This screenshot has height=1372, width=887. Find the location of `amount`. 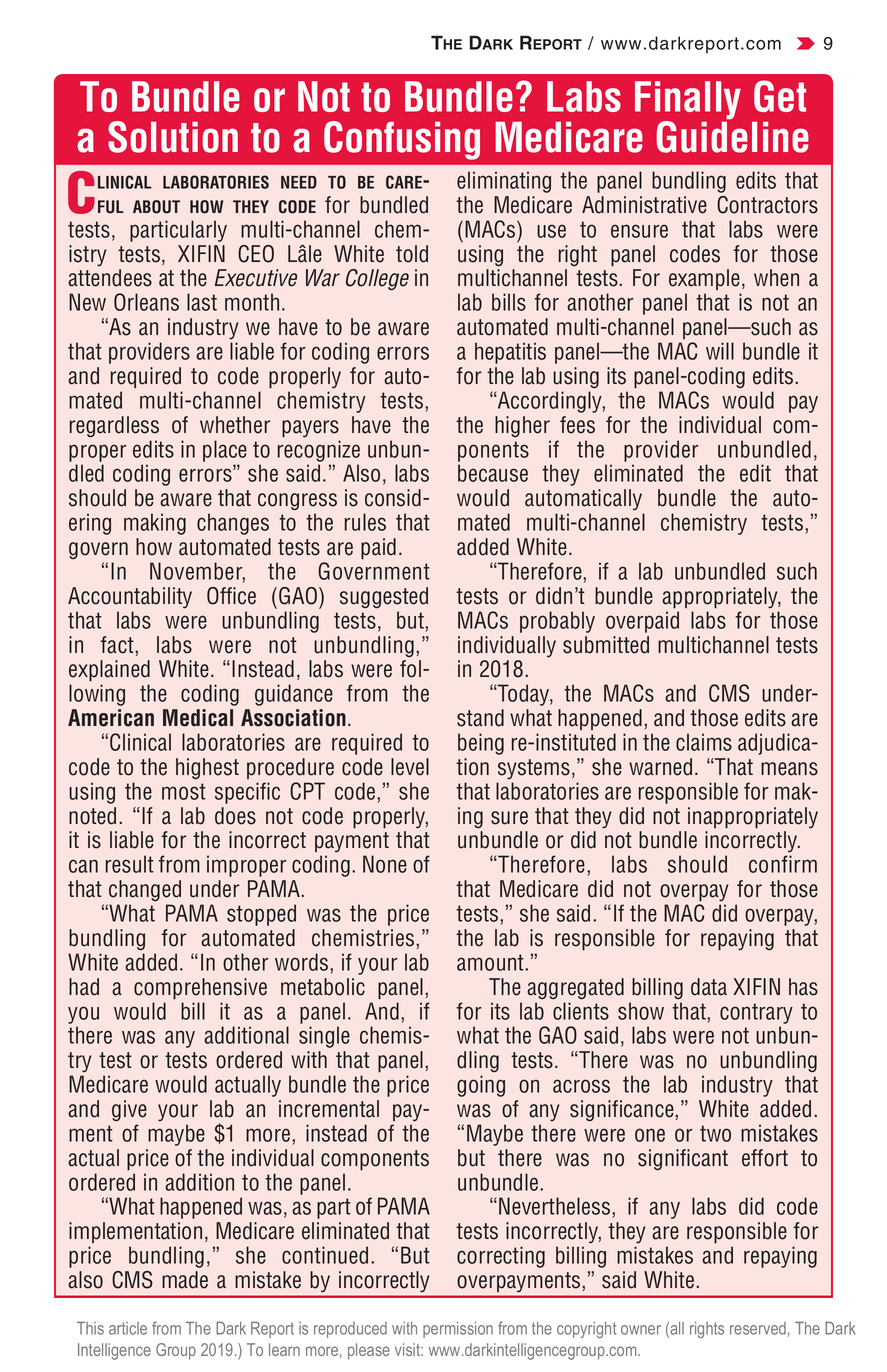

amount is located at coordinates (491, 962).
